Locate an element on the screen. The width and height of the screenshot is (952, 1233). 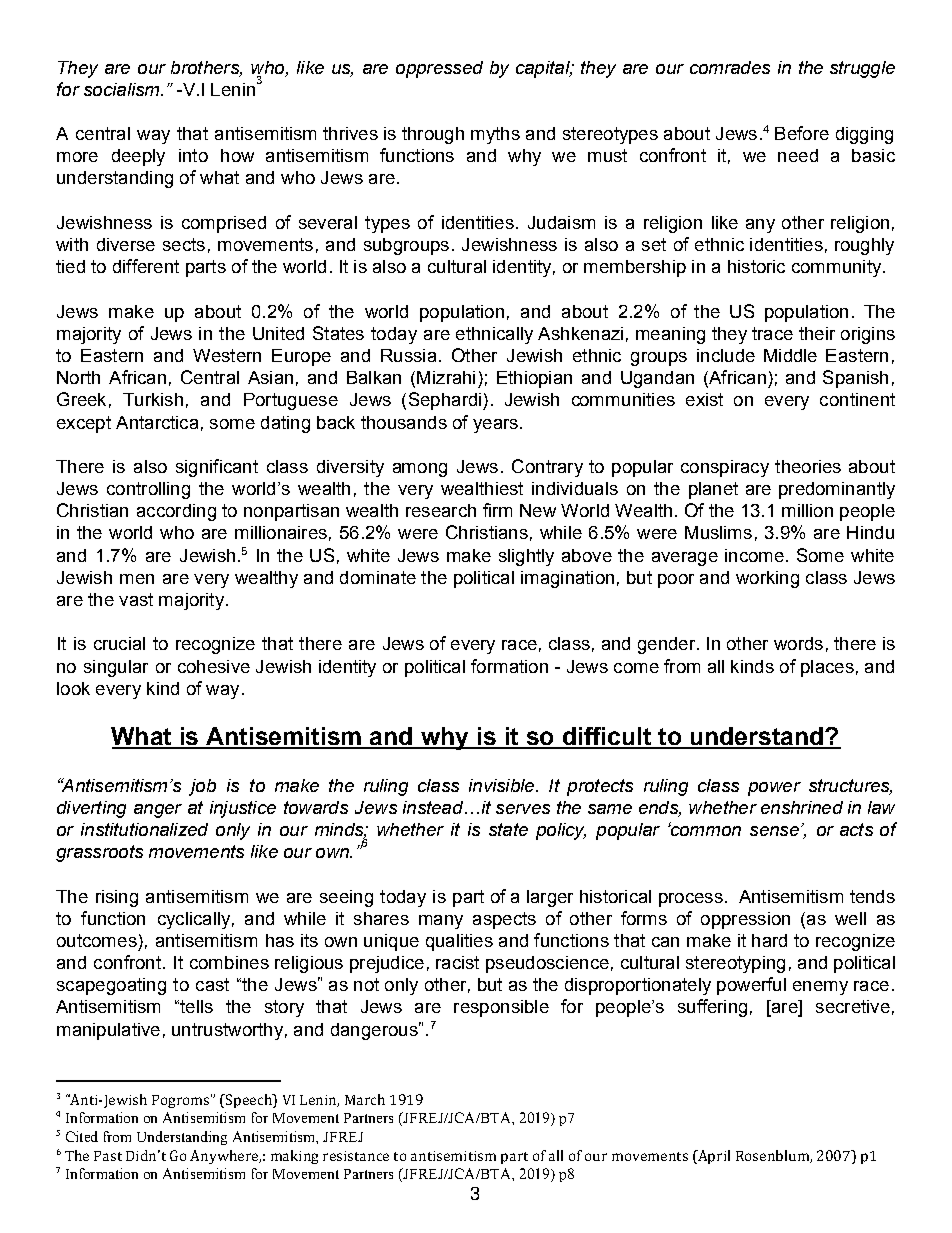
institutionalized is located at coordinates (144, 829).
